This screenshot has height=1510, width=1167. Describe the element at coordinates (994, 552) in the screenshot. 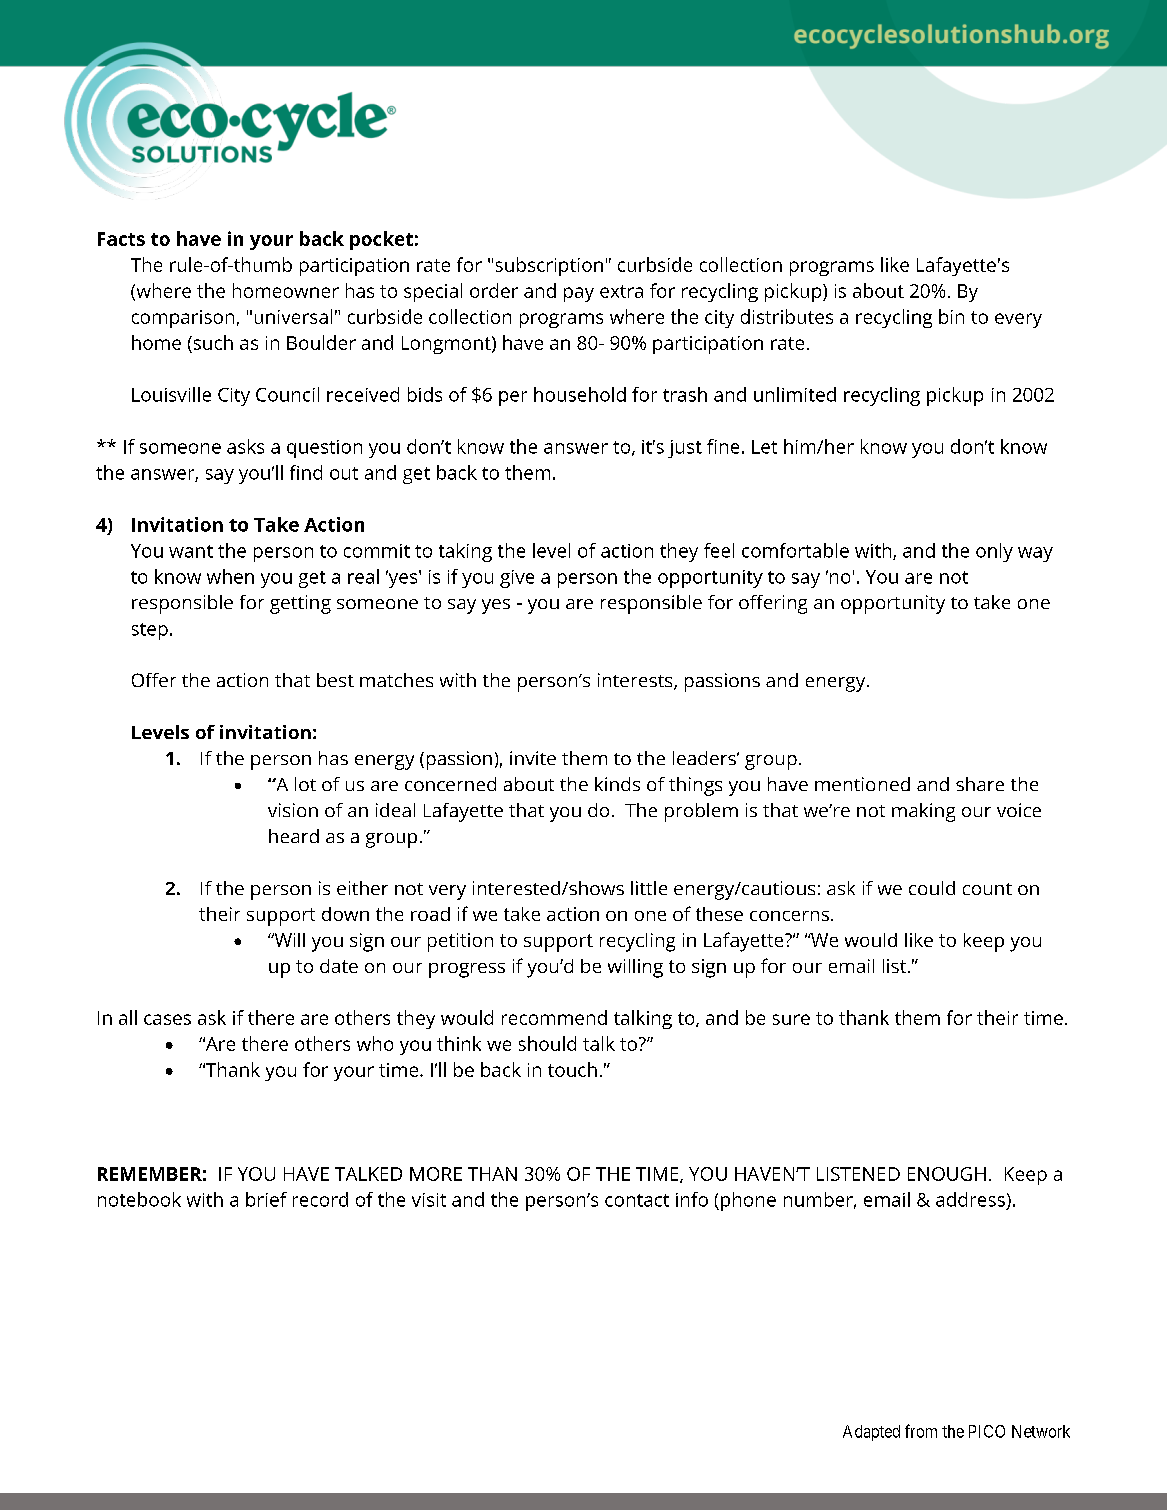

I see `only` at that location.
